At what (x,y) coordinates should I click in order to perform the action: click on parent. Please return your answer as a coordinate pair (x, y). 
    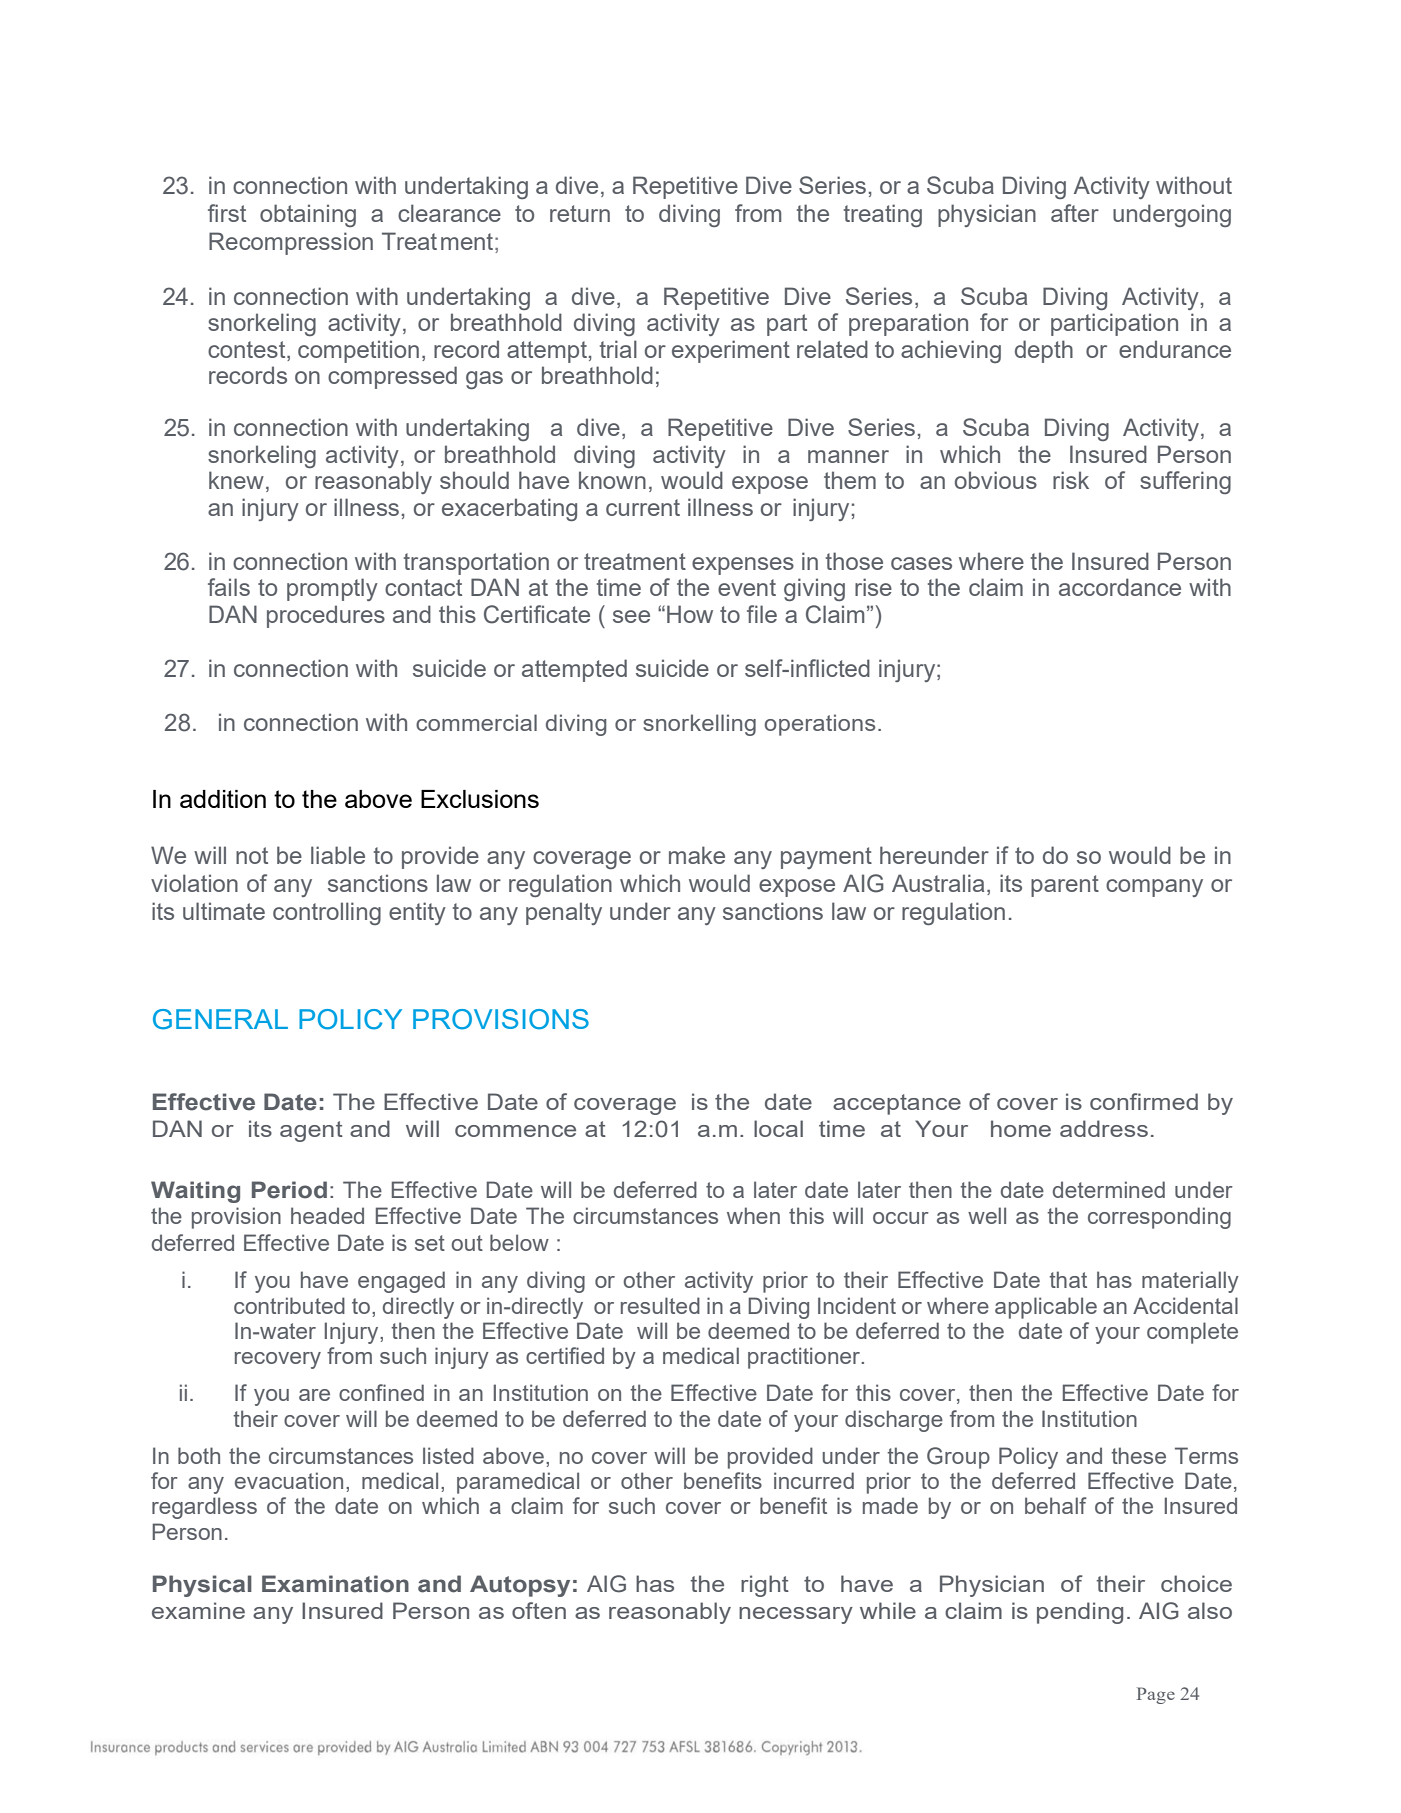
    Looking at the image, I should click on (1065, 886).
